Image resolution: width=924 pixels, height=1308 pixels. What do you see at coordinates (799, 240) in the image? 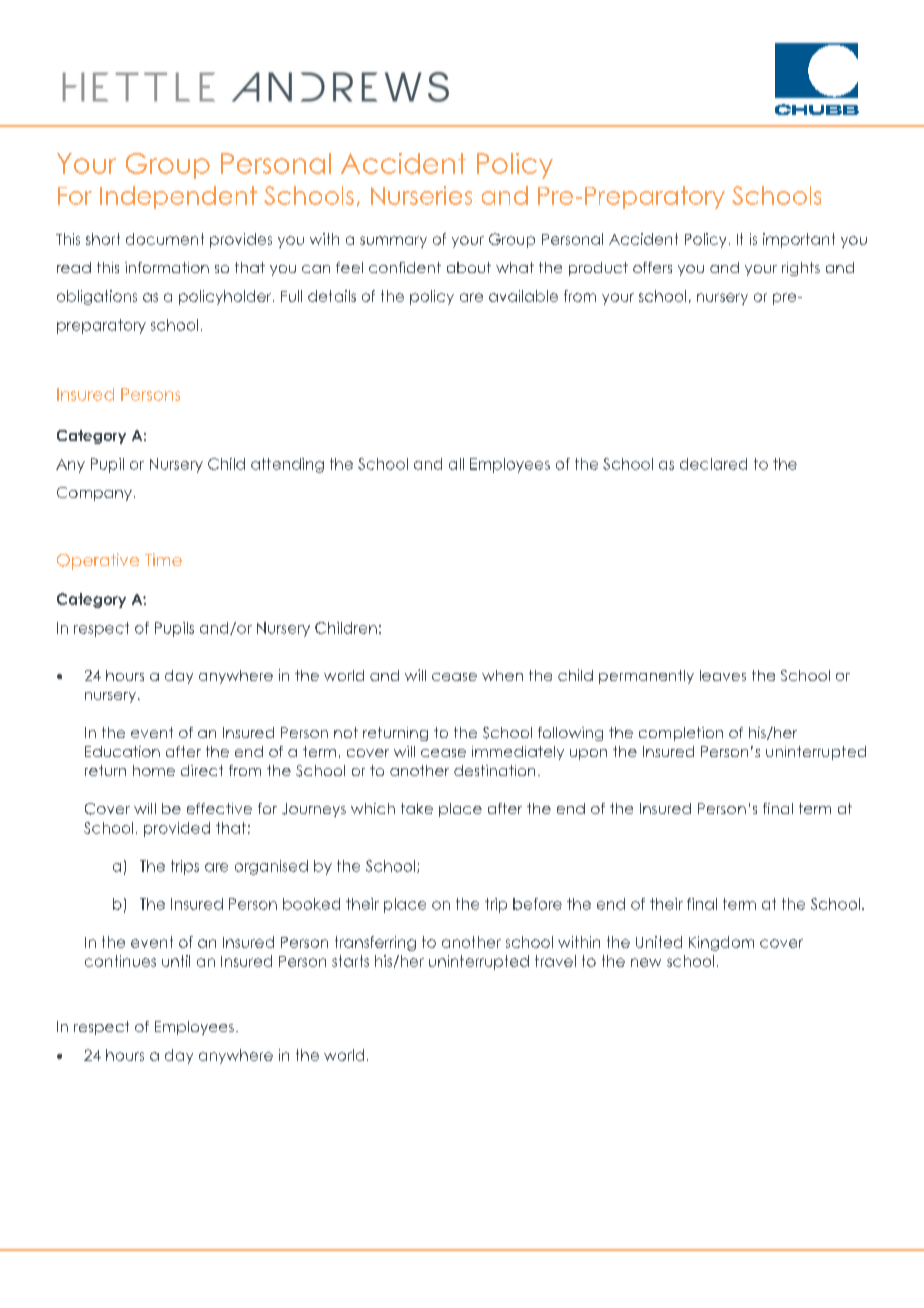
I see `important` at bounding box center [799, 240].
